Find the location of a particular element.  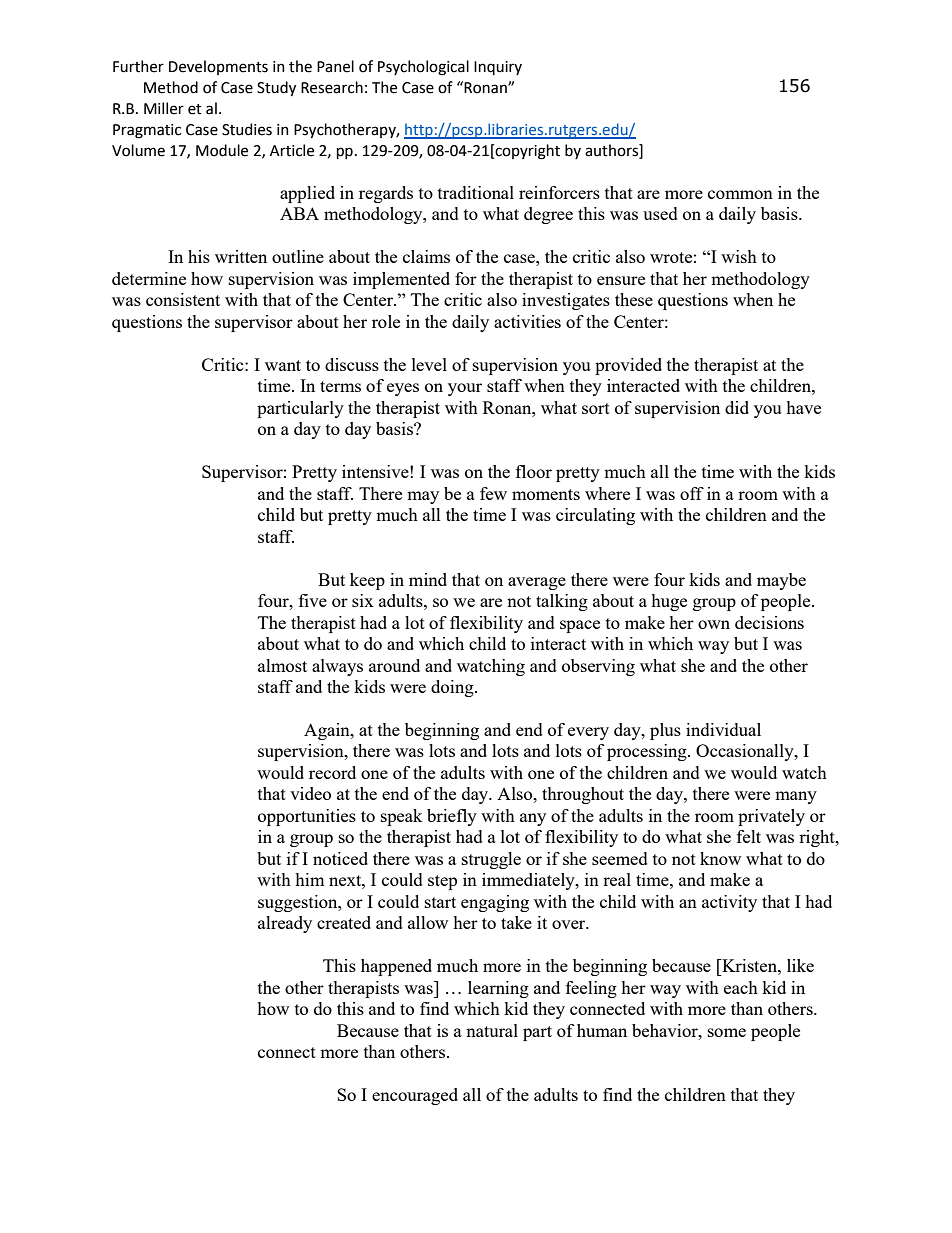

Developments is located at coordinates (218, 67).
